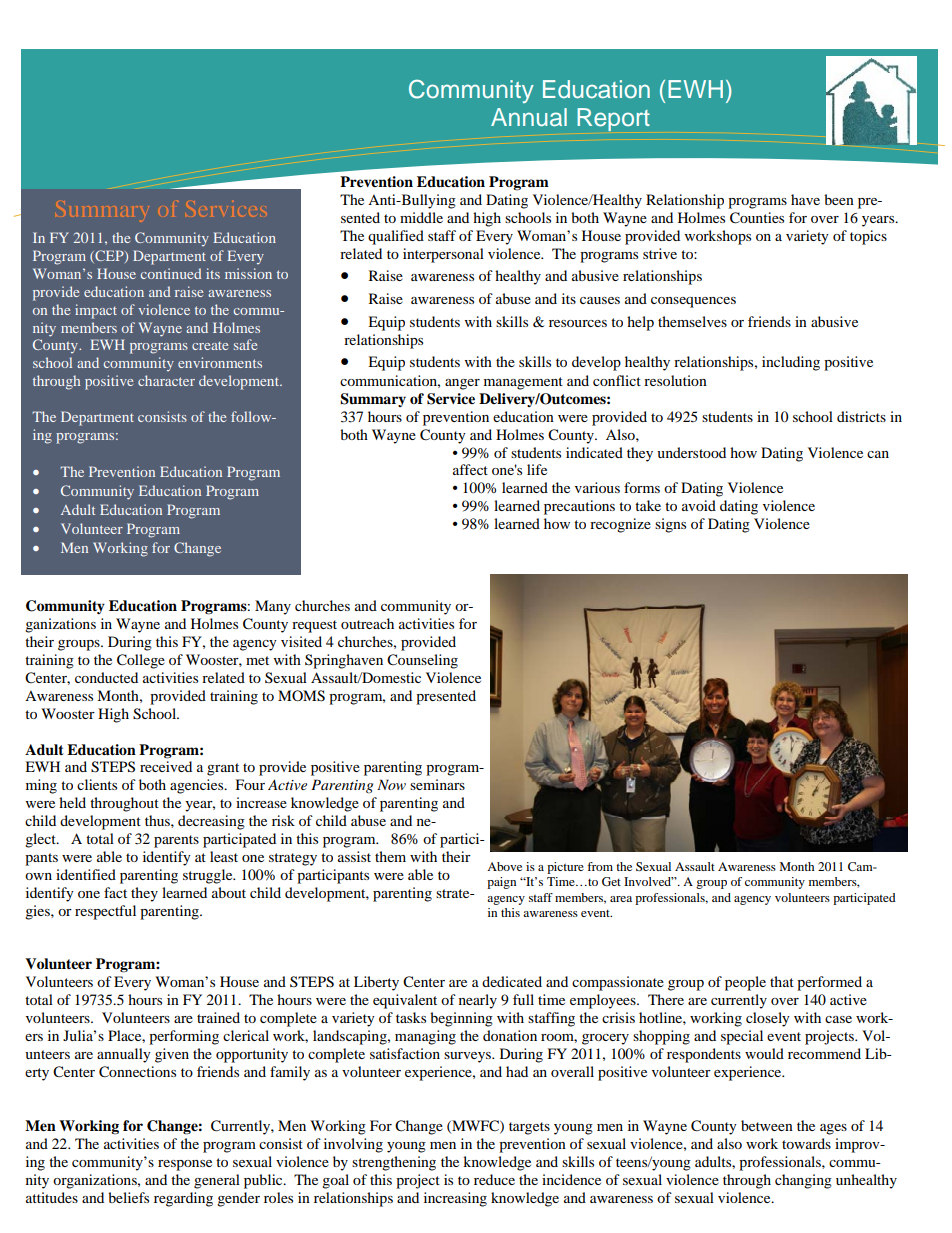  Describe the element at coordinates (171, 273) in the screenshot. I see `continued` at that location.
